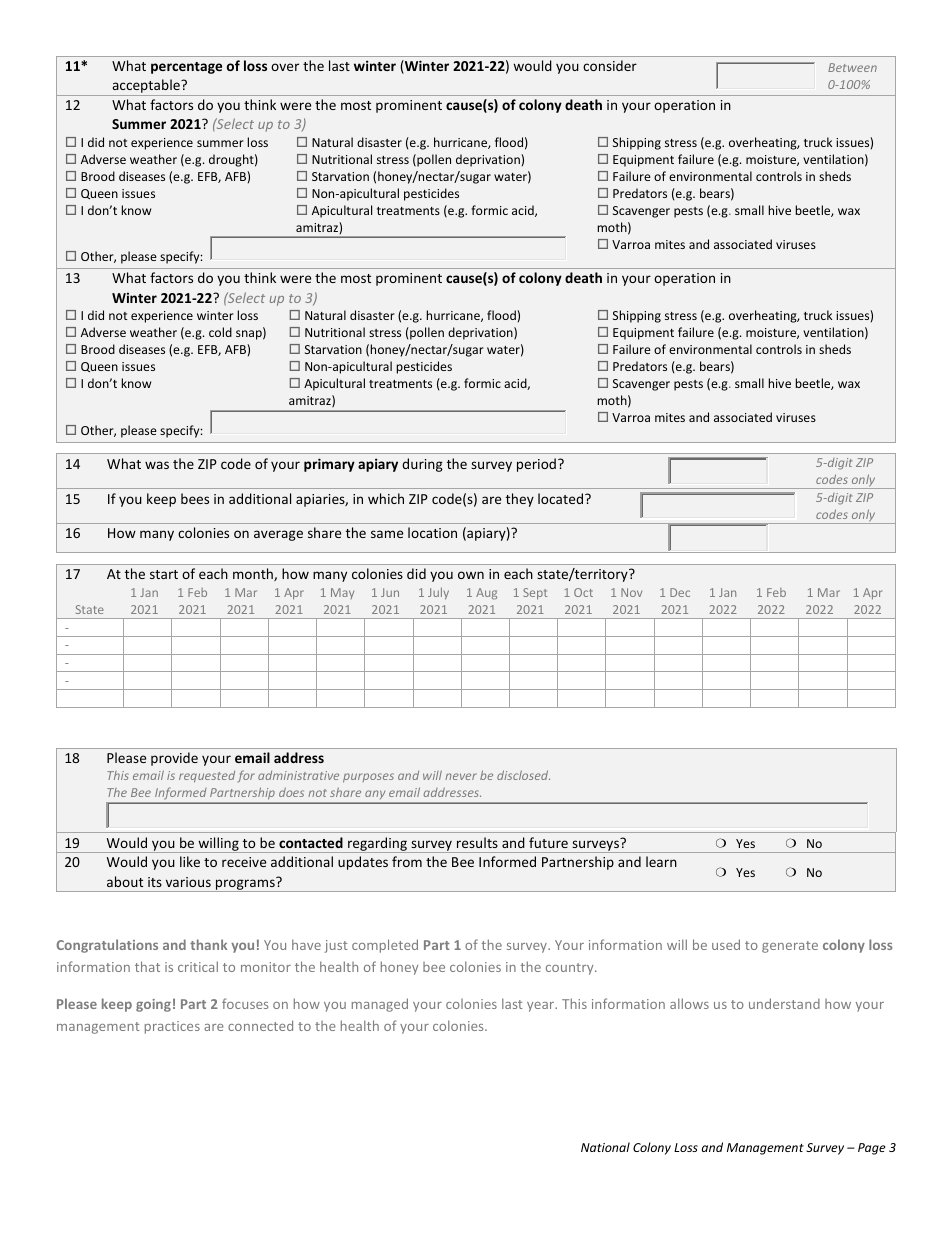 The image size is (952, 1233). What do you see at coordinates (605, 1147) in the screenshot?
I see `National` at bounding box center [605, 1147].
